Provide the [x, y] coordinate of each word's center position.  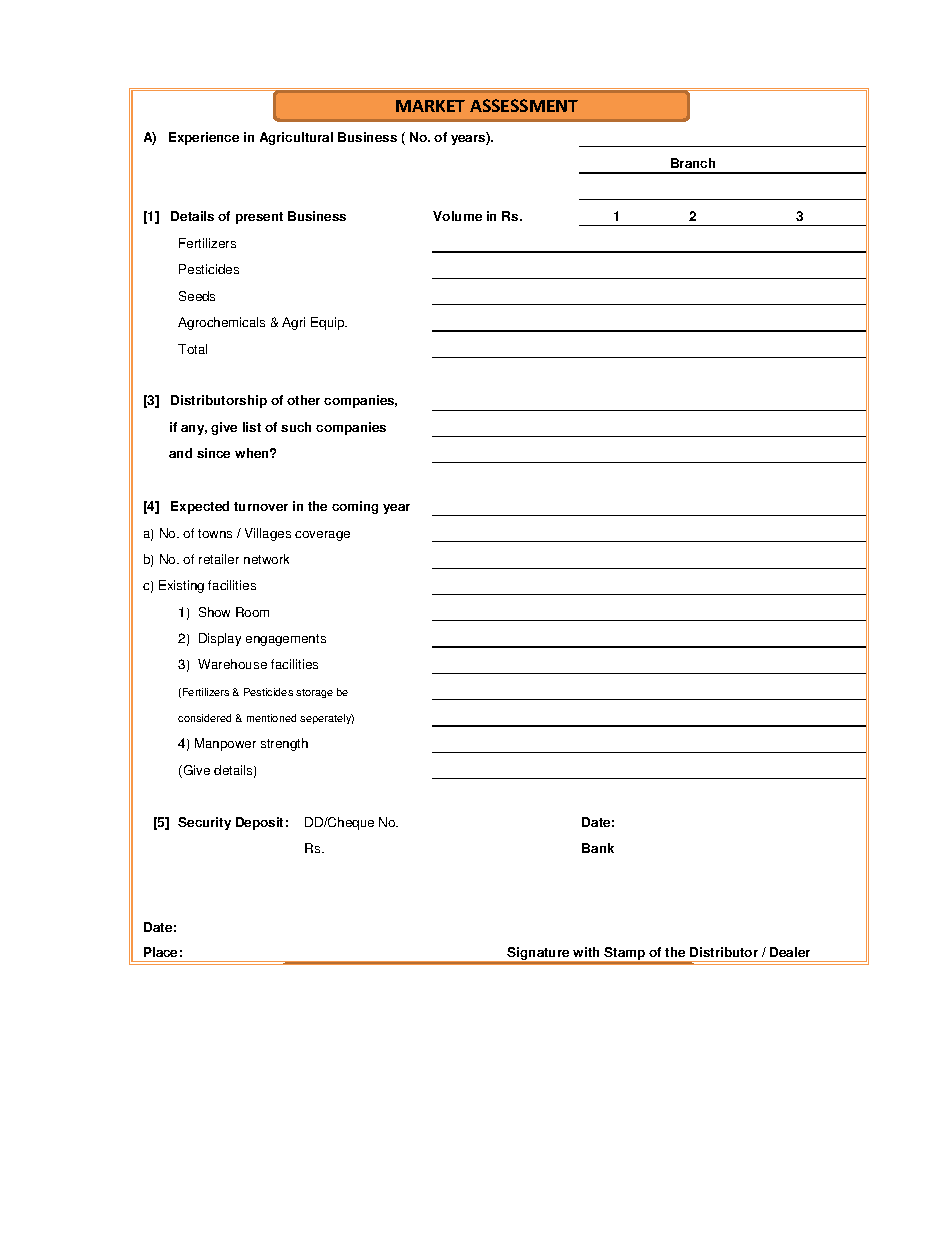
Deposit [259, 823]
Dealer [790, 952]
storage [314, 693]
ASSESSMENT [524, 105]
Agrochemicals [221, 323]
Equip [329, 323]
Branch [693, 163]
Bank [598, 848]
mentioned [271, 718]
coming [355, 507]
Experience [204, 138]
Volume [457, 216]
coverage [322, 536]
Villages [268, 534]
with [586, 952]
